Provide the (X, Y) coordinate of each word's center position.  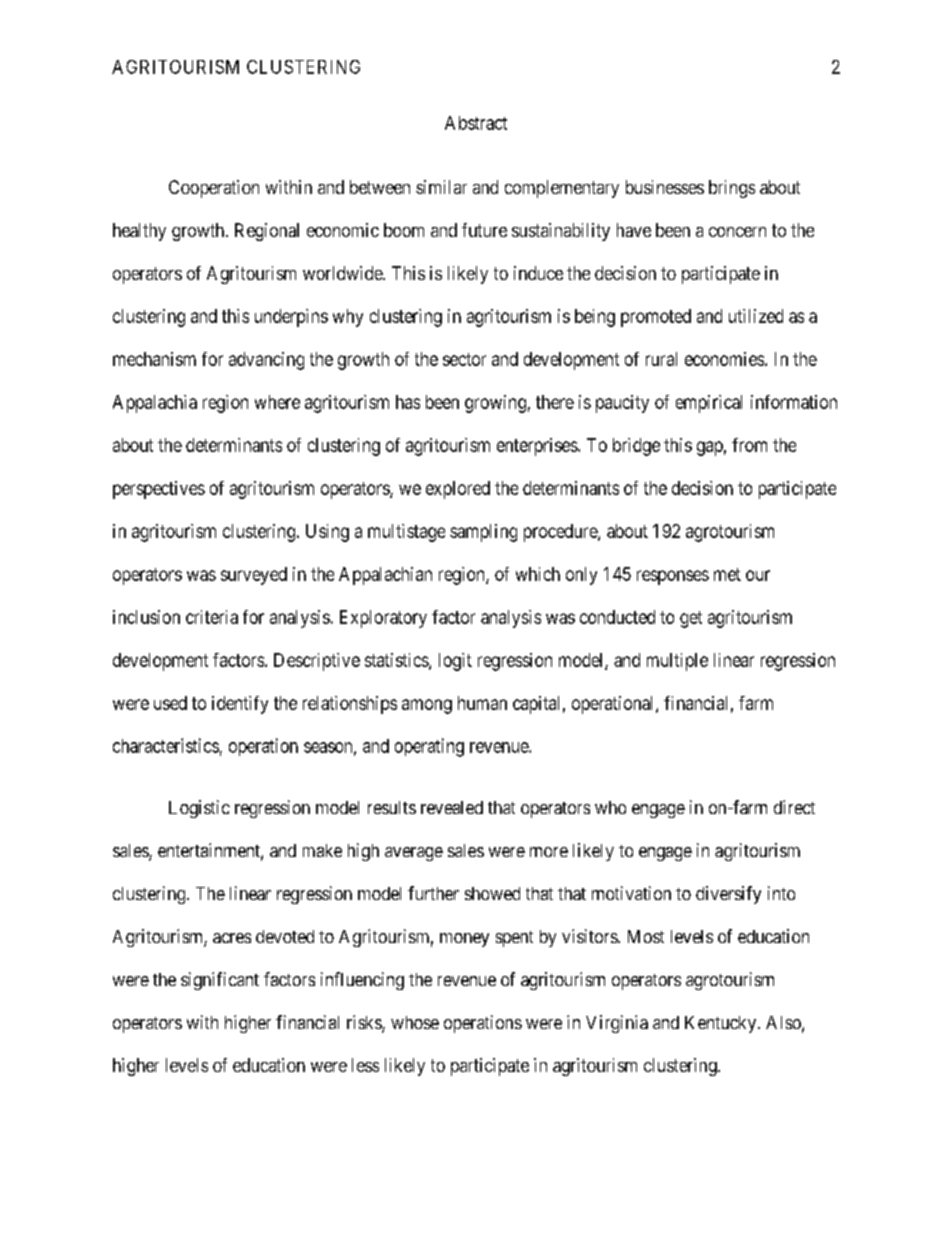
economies (724, 359)
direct (794, 807)
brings (732, 189)
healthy (139, 232)
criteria (212, 617)
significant (220, 981)
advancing (266, 361)
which (538, 574)
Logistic (199, 809)
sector (464, 359)
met (727, 574)
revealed (452, 807)
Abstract (476, 123)
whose (415, 1022)
